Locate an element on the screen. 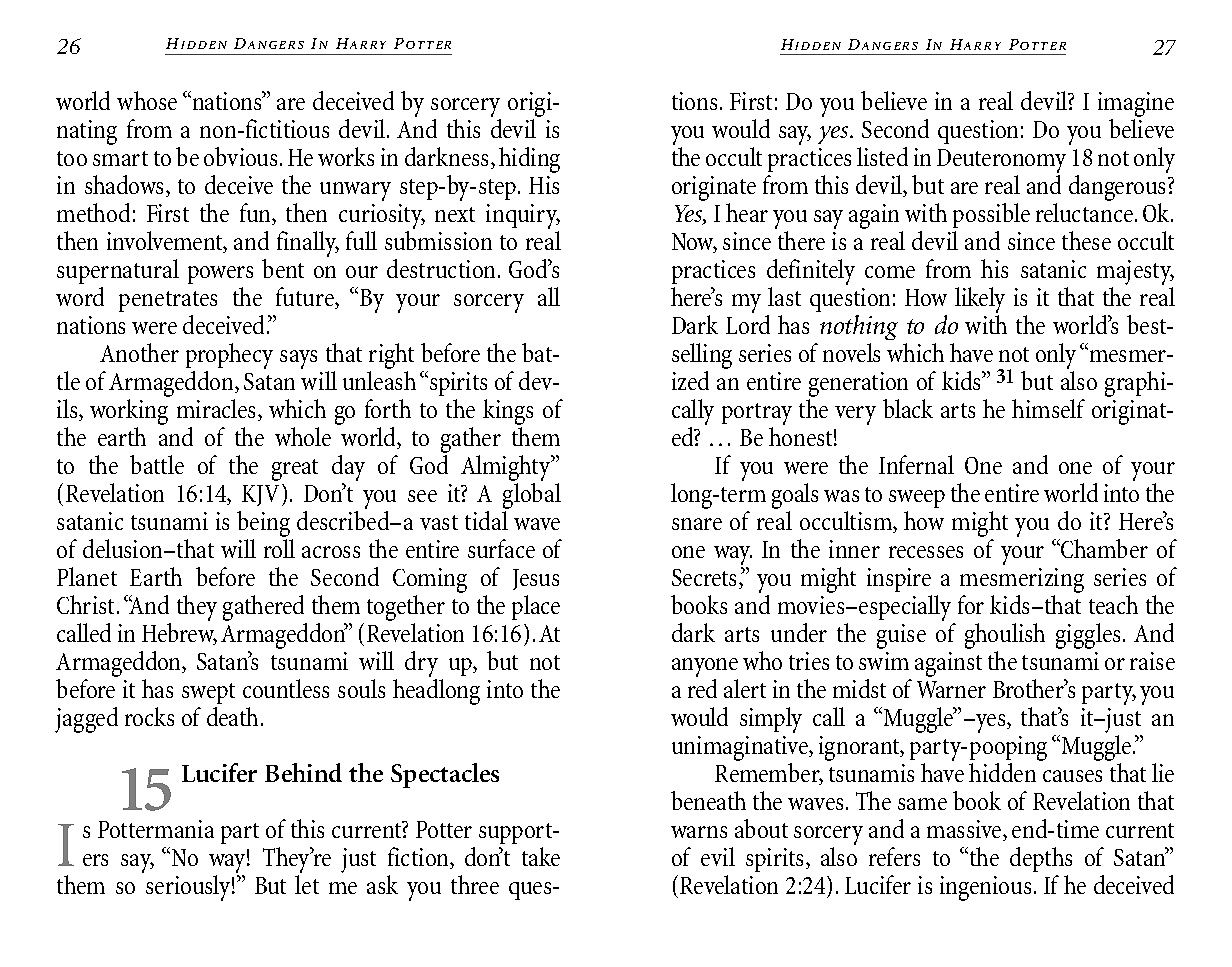  ghoulish is located at coordinates (1005, 637).
